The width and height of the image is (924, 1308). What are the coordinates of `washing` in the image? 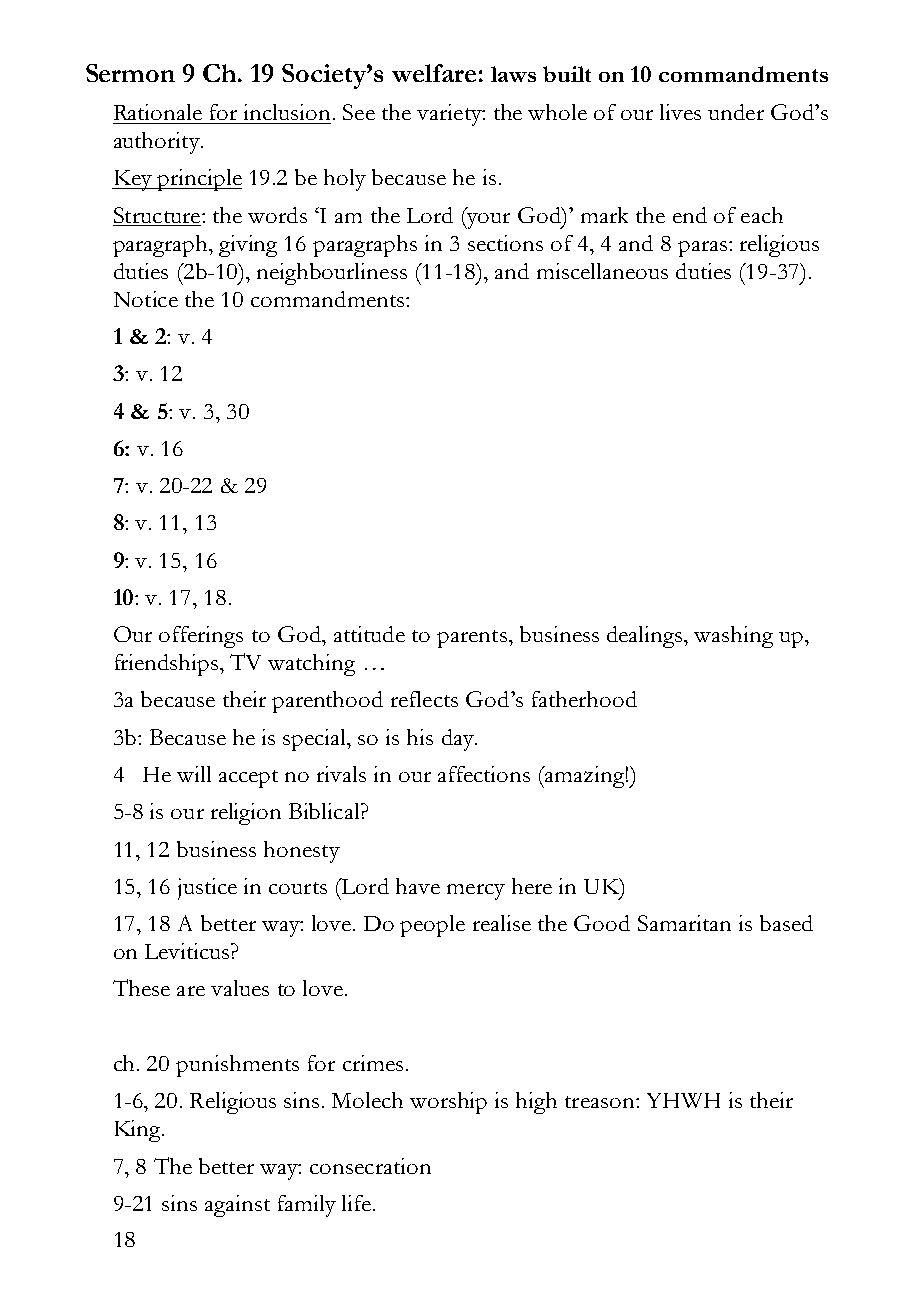 It's located at (733, 637).
